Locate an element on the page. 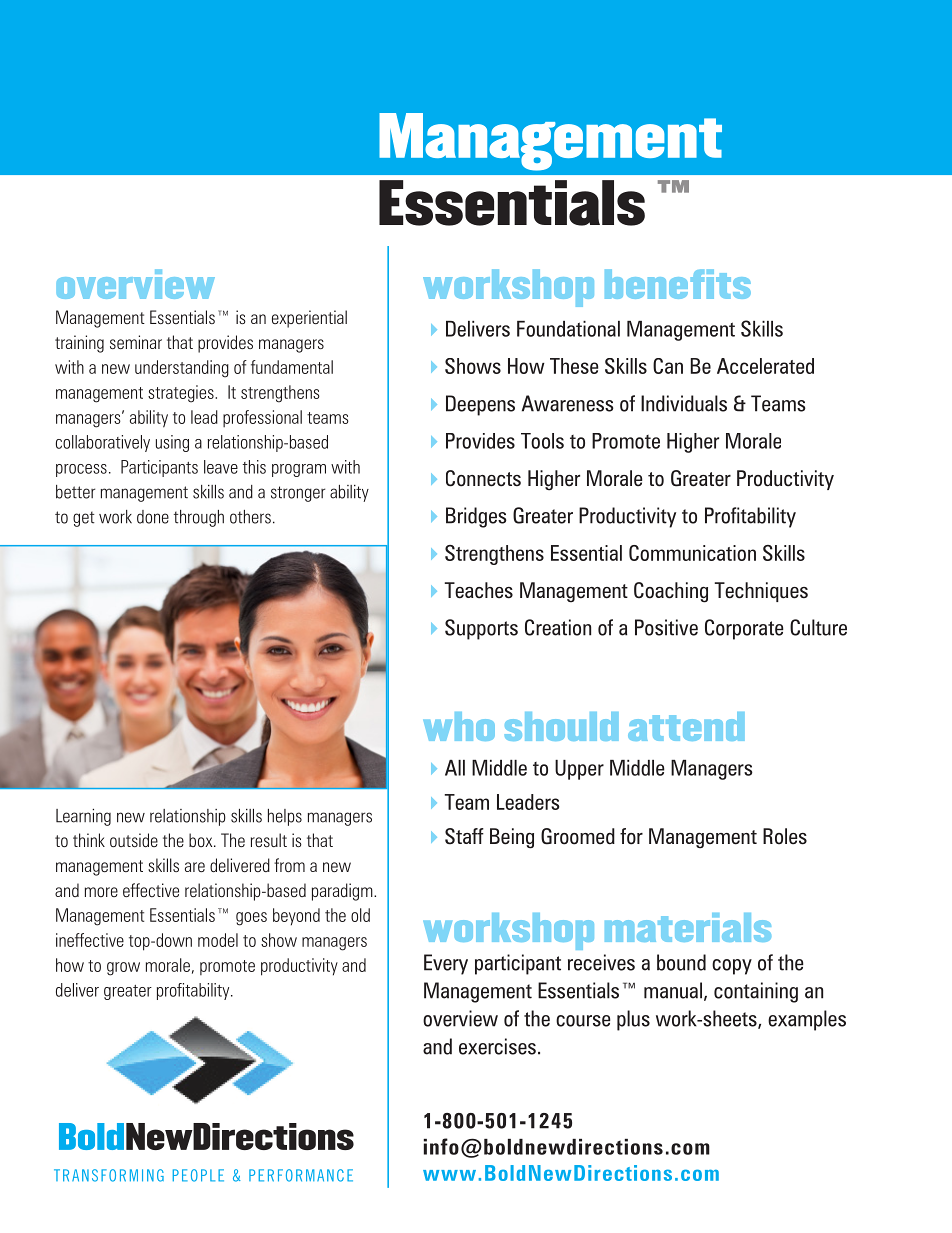 The image size is (952, 1233). Foundational is located at coordinates (568, 329).
